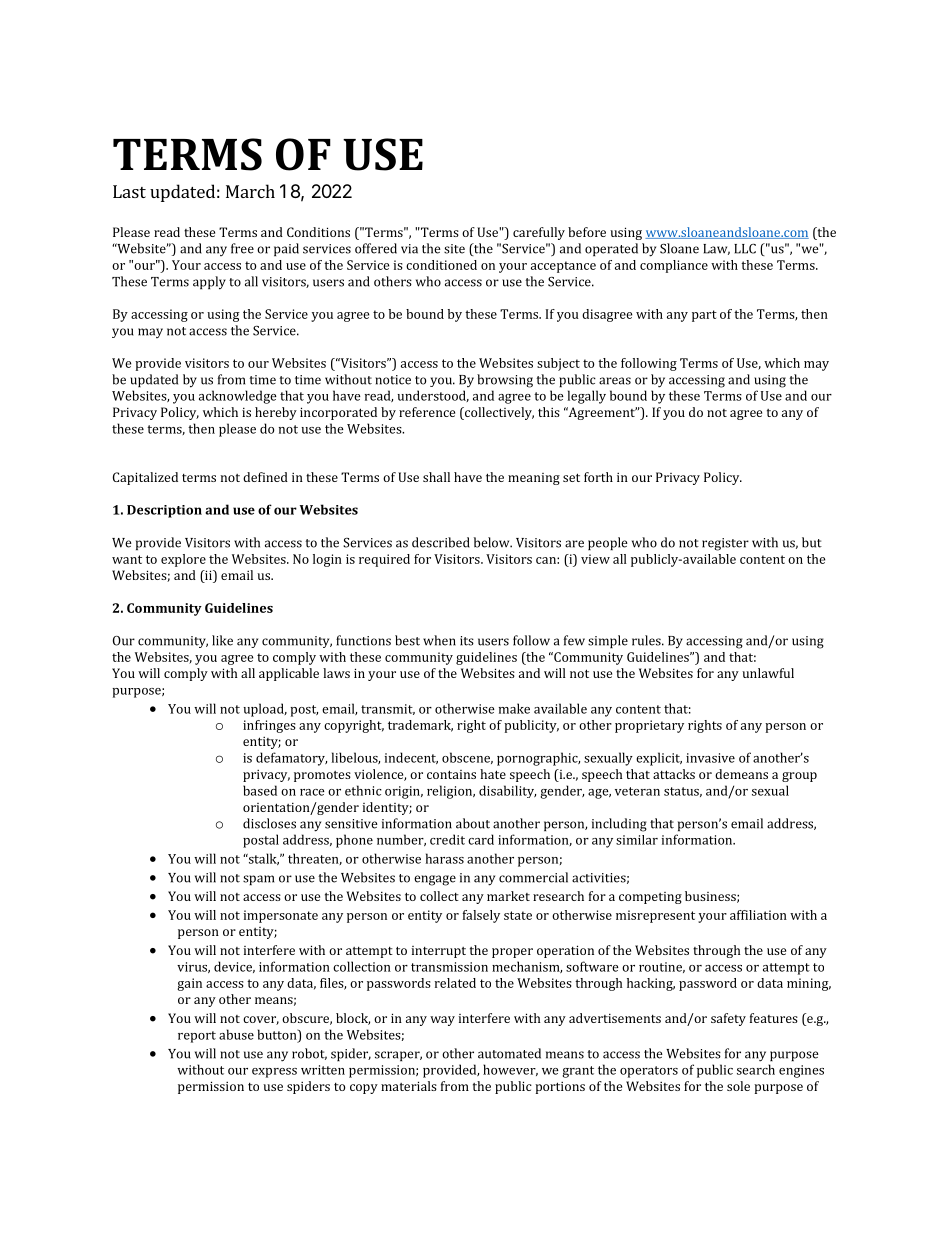 This image has width=952, height=1233. I want to click on credit, so click(447, 839).
